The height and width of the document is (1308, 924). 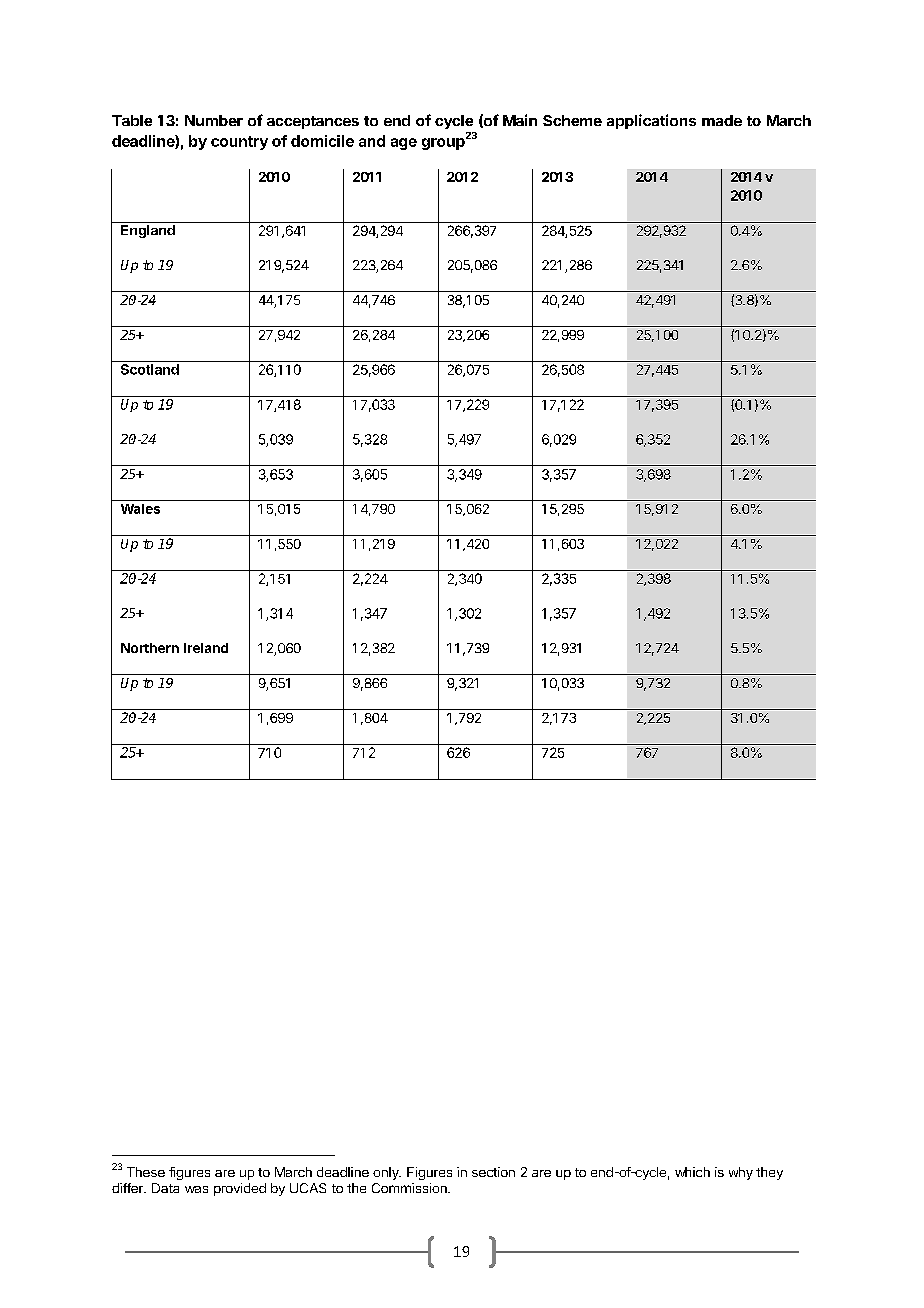 What do you see at coordinates (206, 648) in the document?
I see `Ireland` at bounding box center [206, 648].
